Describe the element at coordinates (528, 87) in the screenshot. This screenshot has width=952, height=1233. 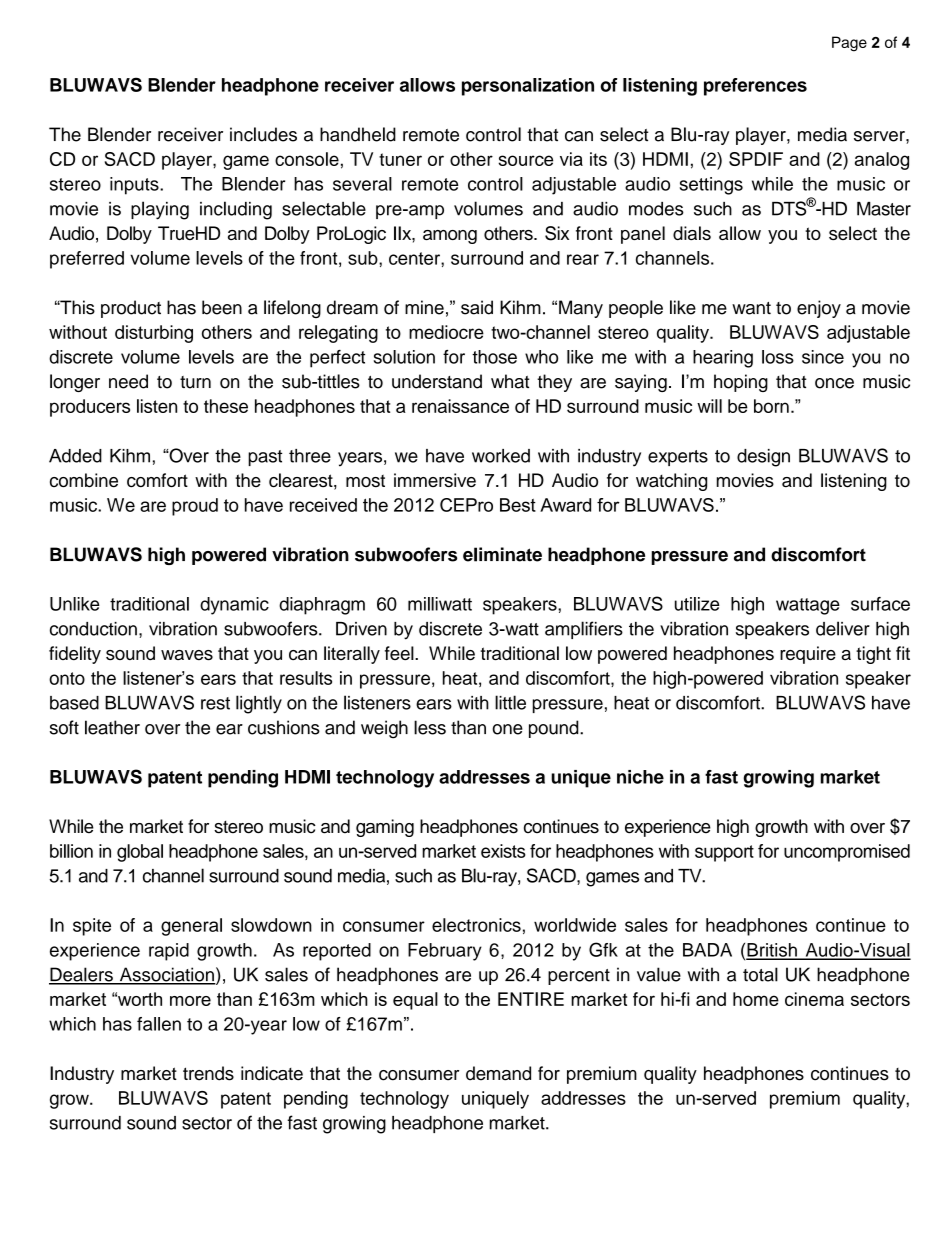
I see `personalization` at that location.
